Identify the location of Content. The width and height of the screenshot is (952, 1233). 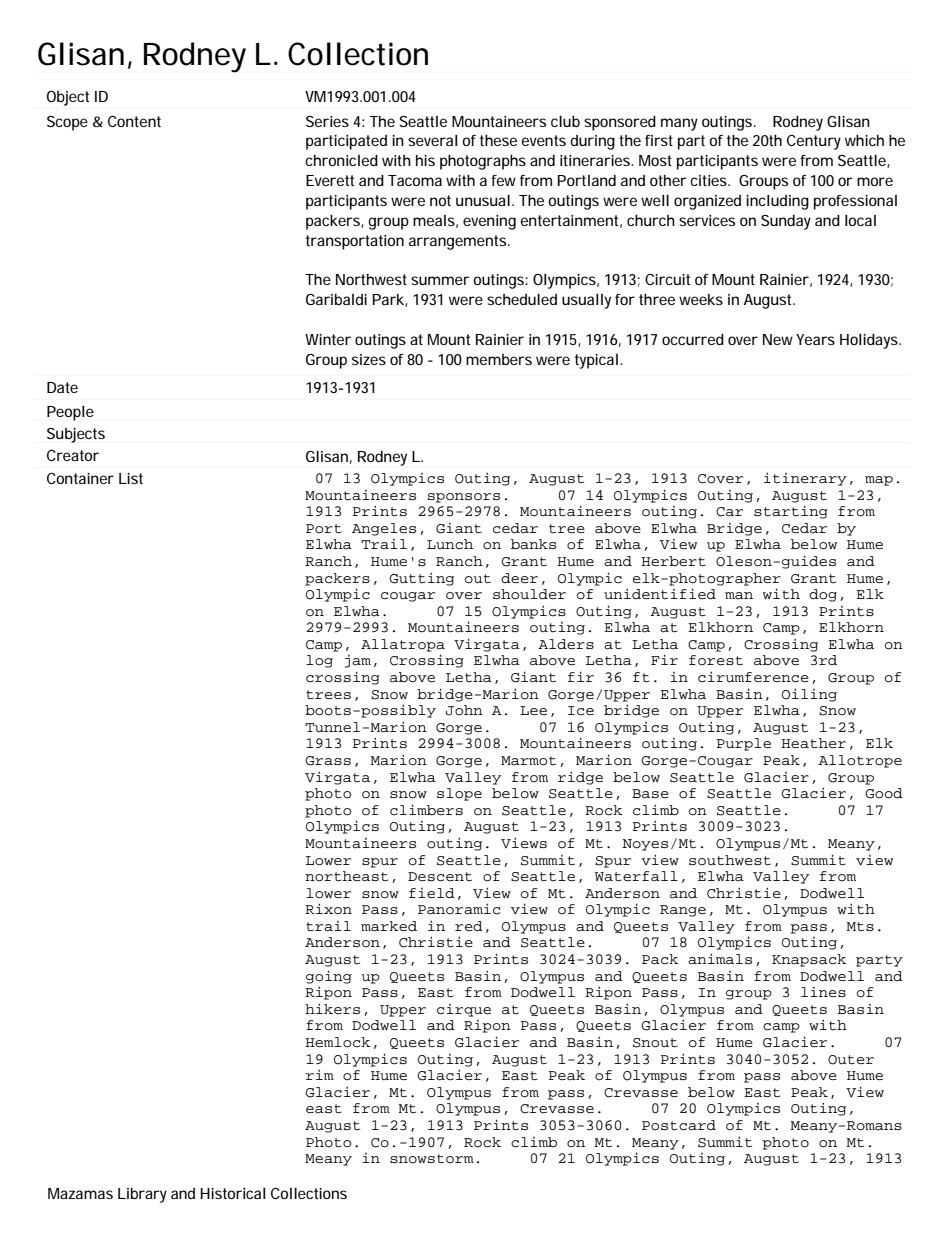
(134, 121).
